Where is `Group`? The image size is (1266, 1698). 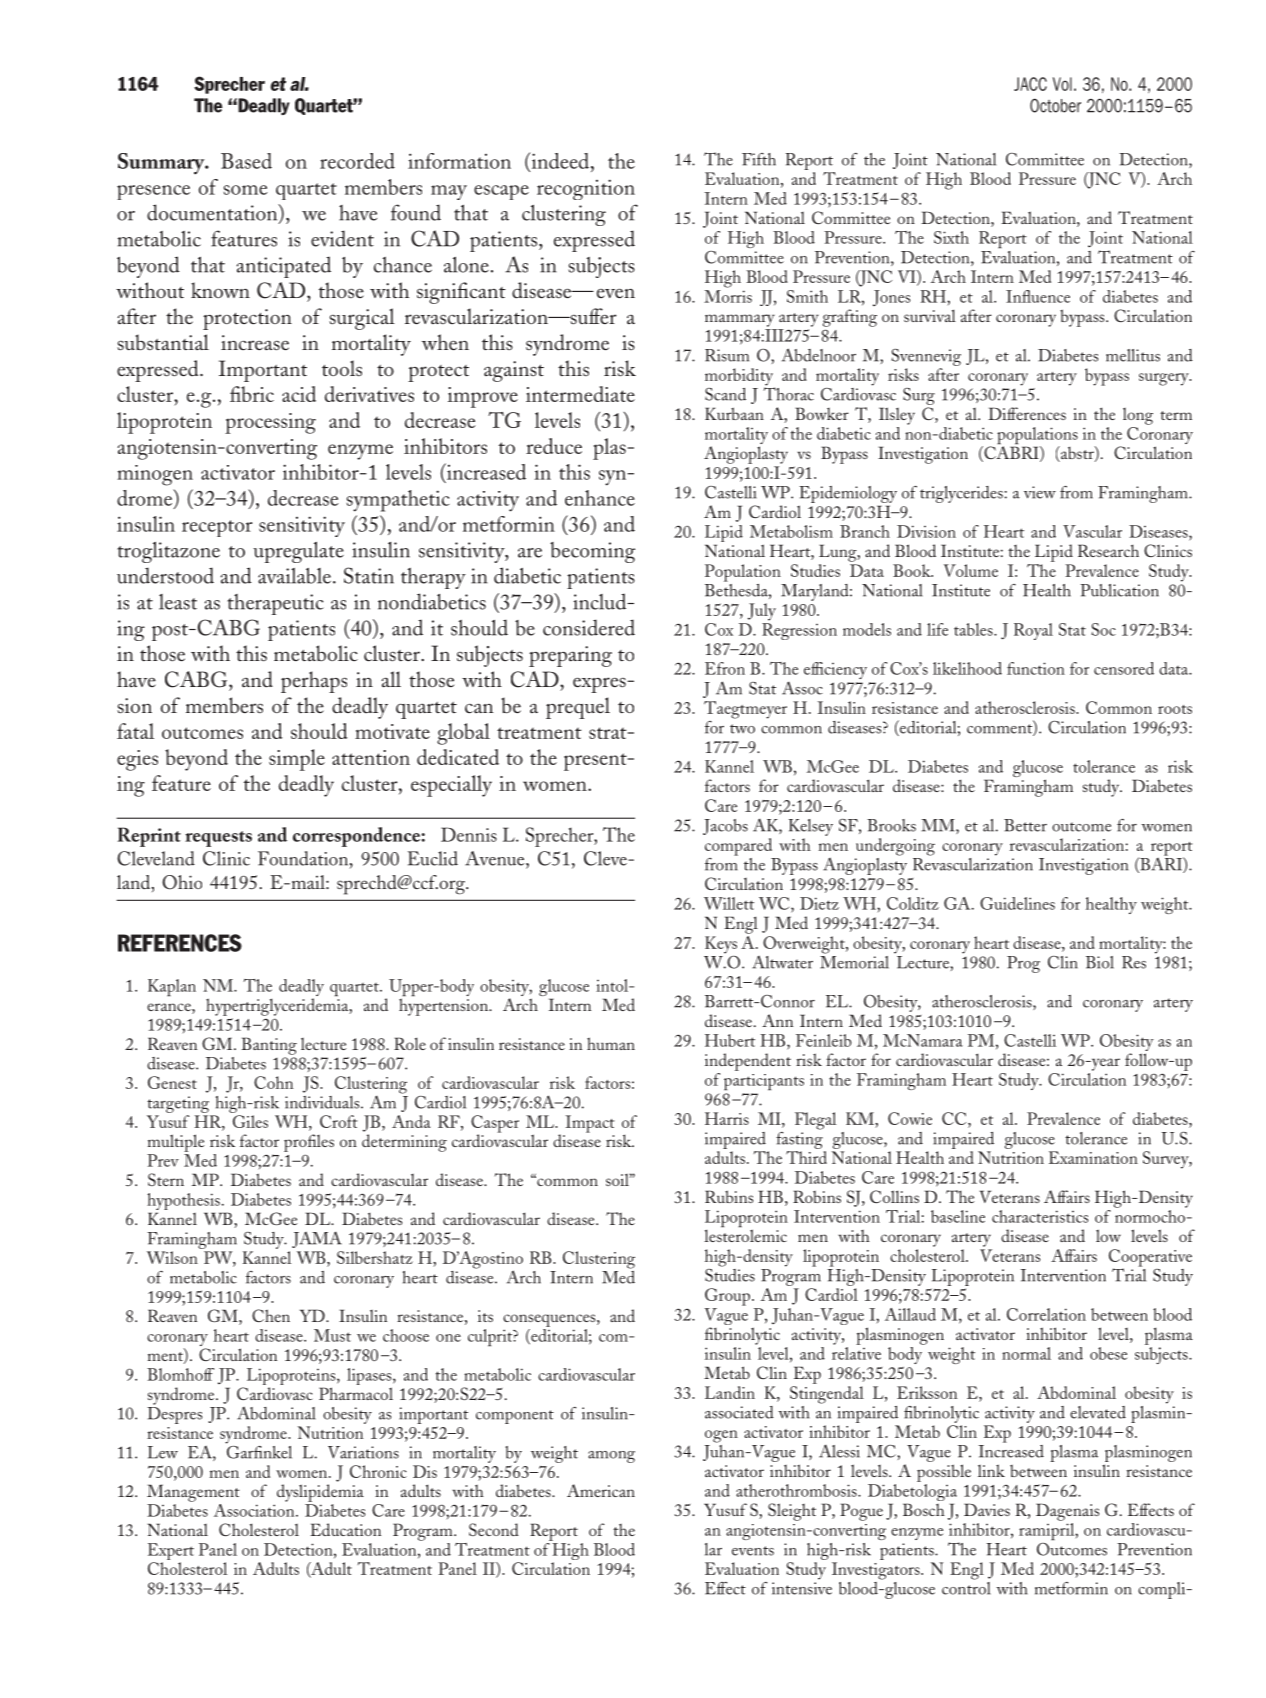
Group is located at coordinates (727, 1297).
